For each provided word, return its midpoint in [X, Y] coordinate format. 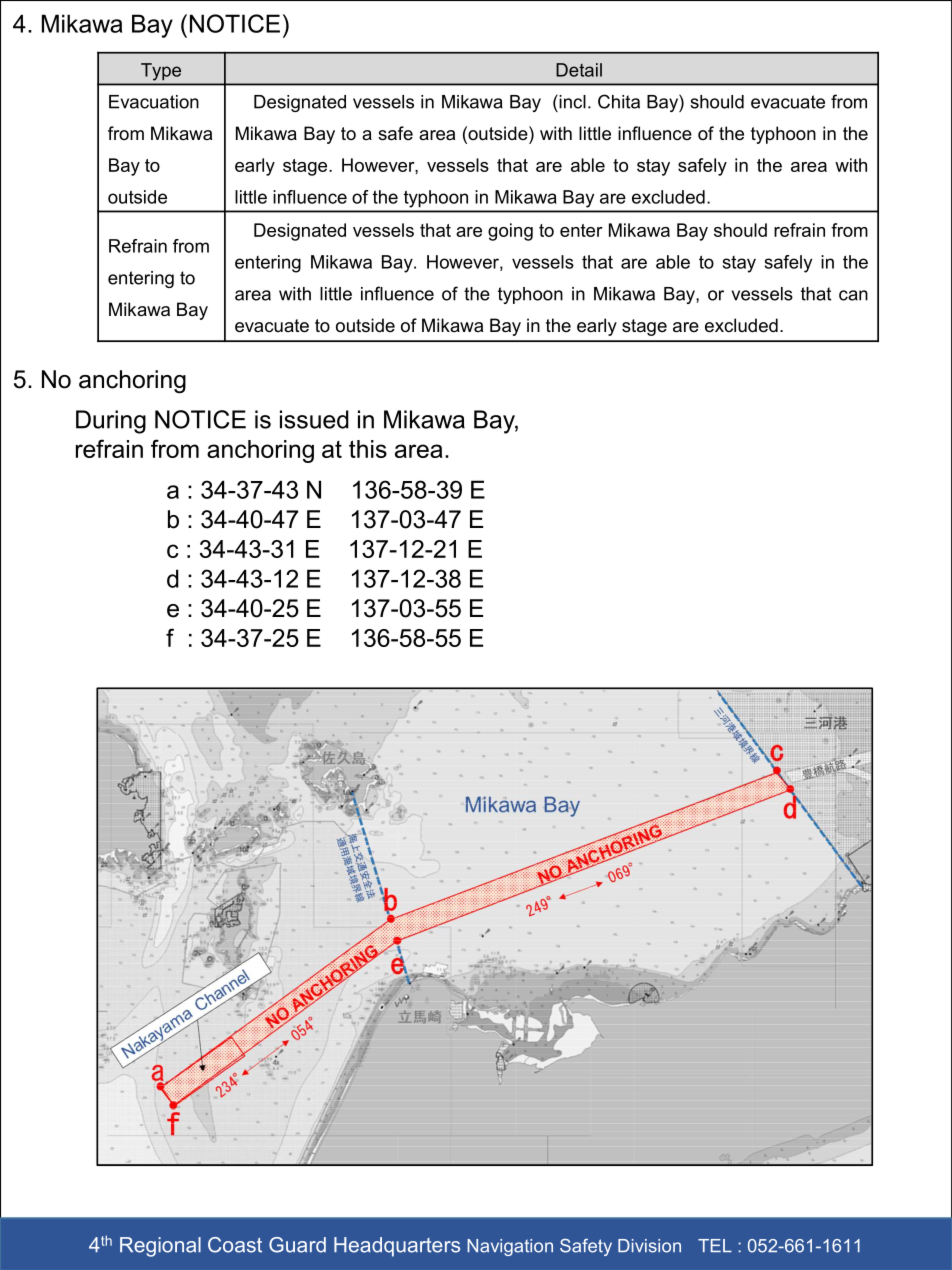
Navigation [510, 1247]
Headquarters [397, 1247]
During [111, 422]
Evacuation [154, 102]
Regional [160, 1247]
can [853, 295]
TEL [715, 1245]
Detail [579, 70]
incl [571, 101]
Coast [235, 1245]
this [368, 449]
